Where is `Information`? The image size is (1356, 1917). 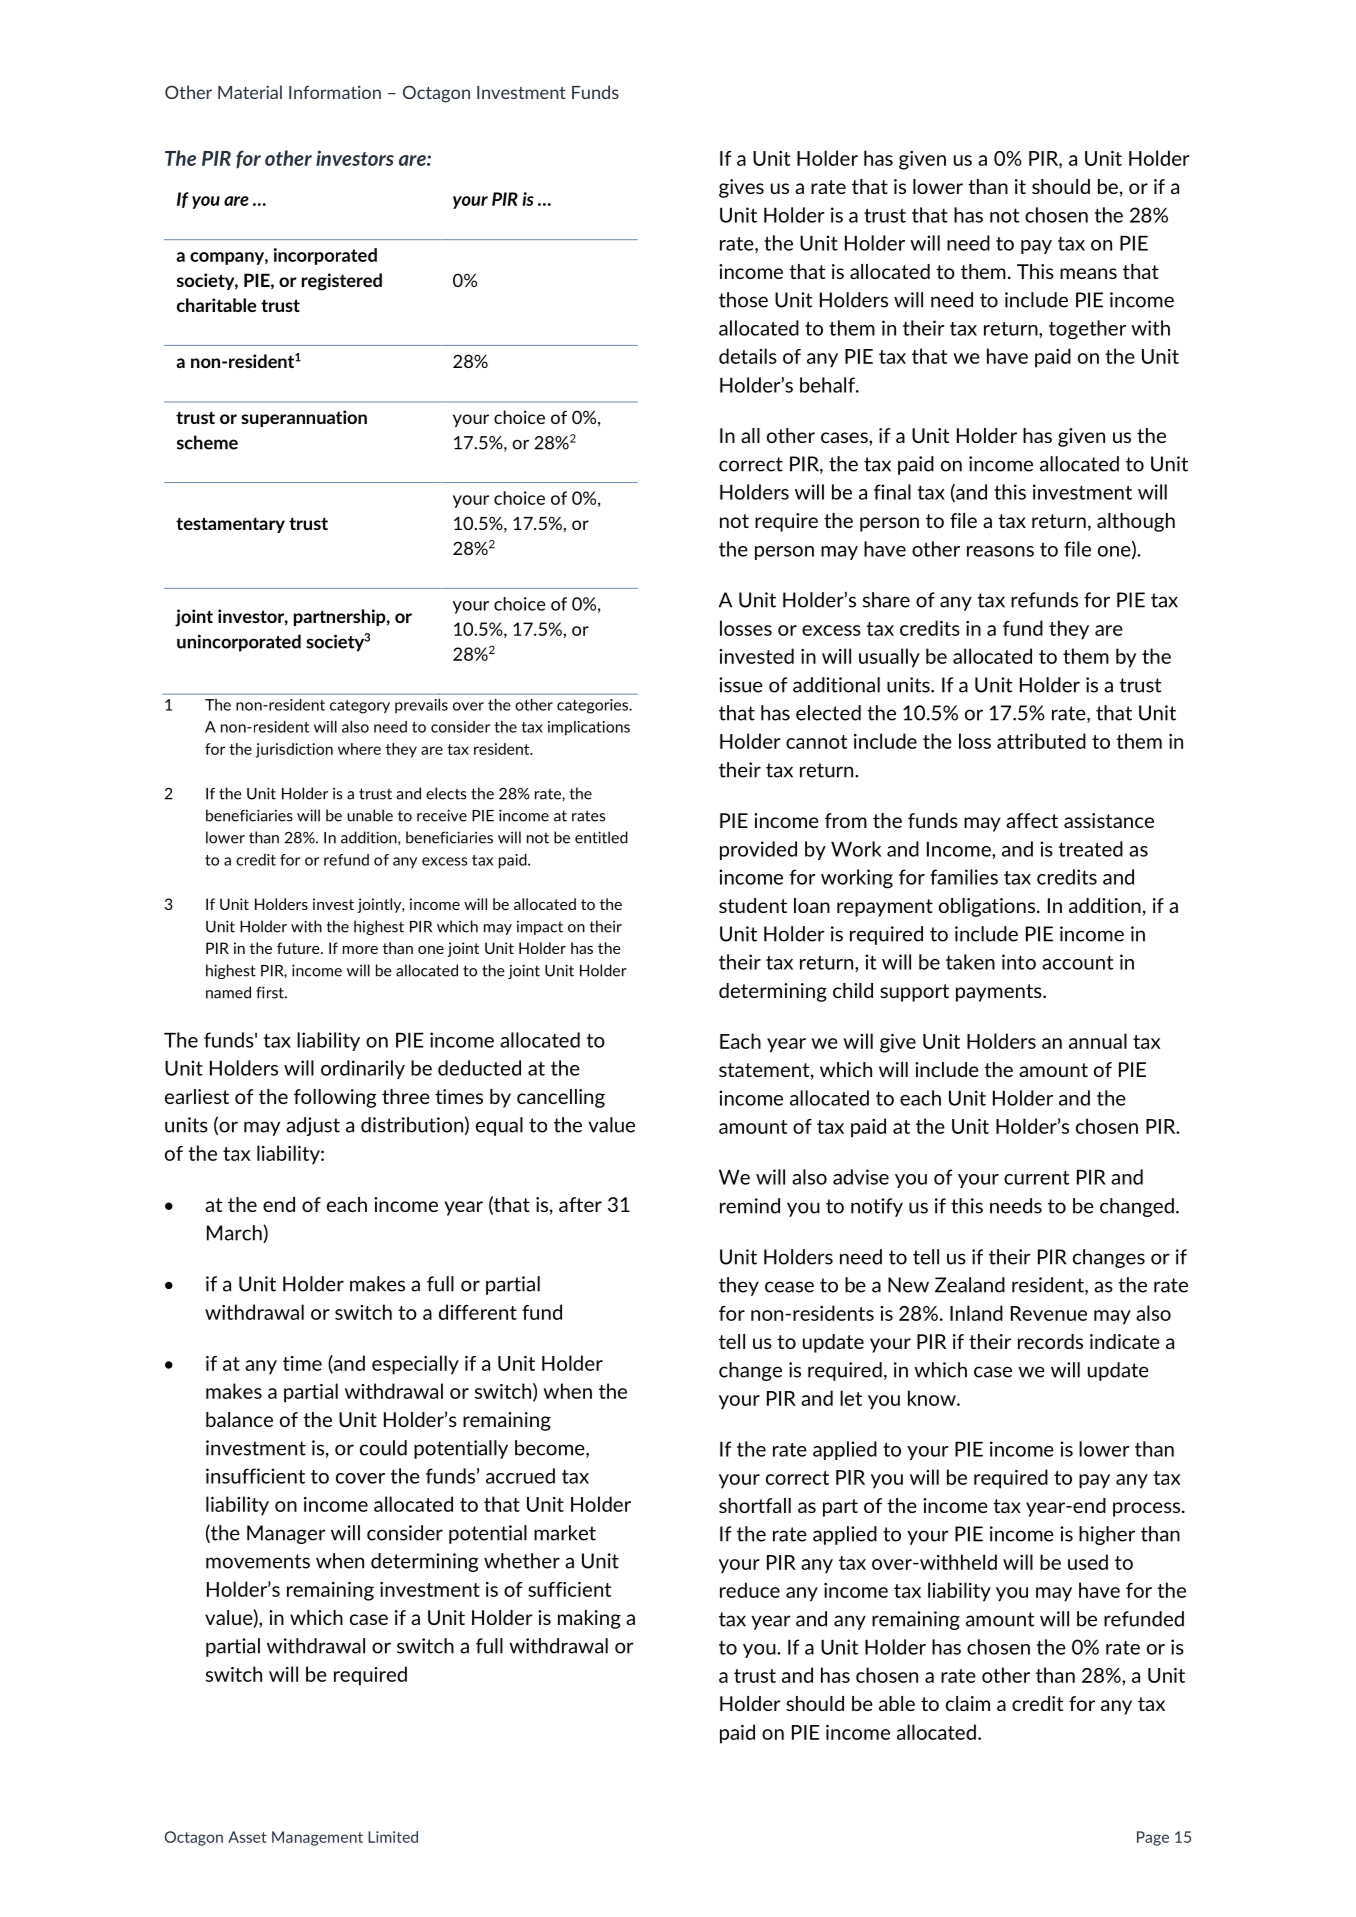
Information is located at coordinates (335, 92).
